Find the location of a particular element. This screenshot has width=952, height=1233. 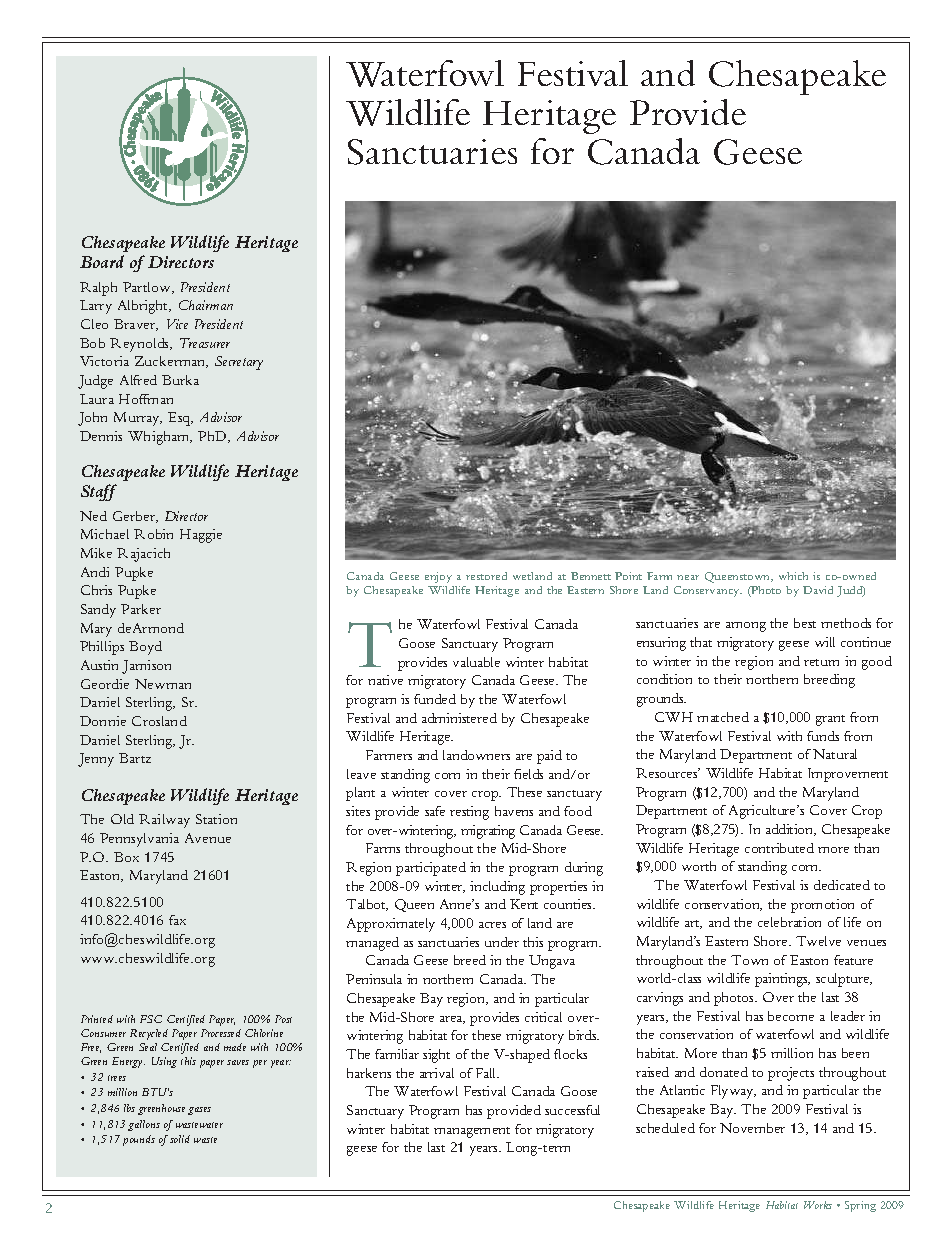

Chairman is located at coordinates (206, 305).
